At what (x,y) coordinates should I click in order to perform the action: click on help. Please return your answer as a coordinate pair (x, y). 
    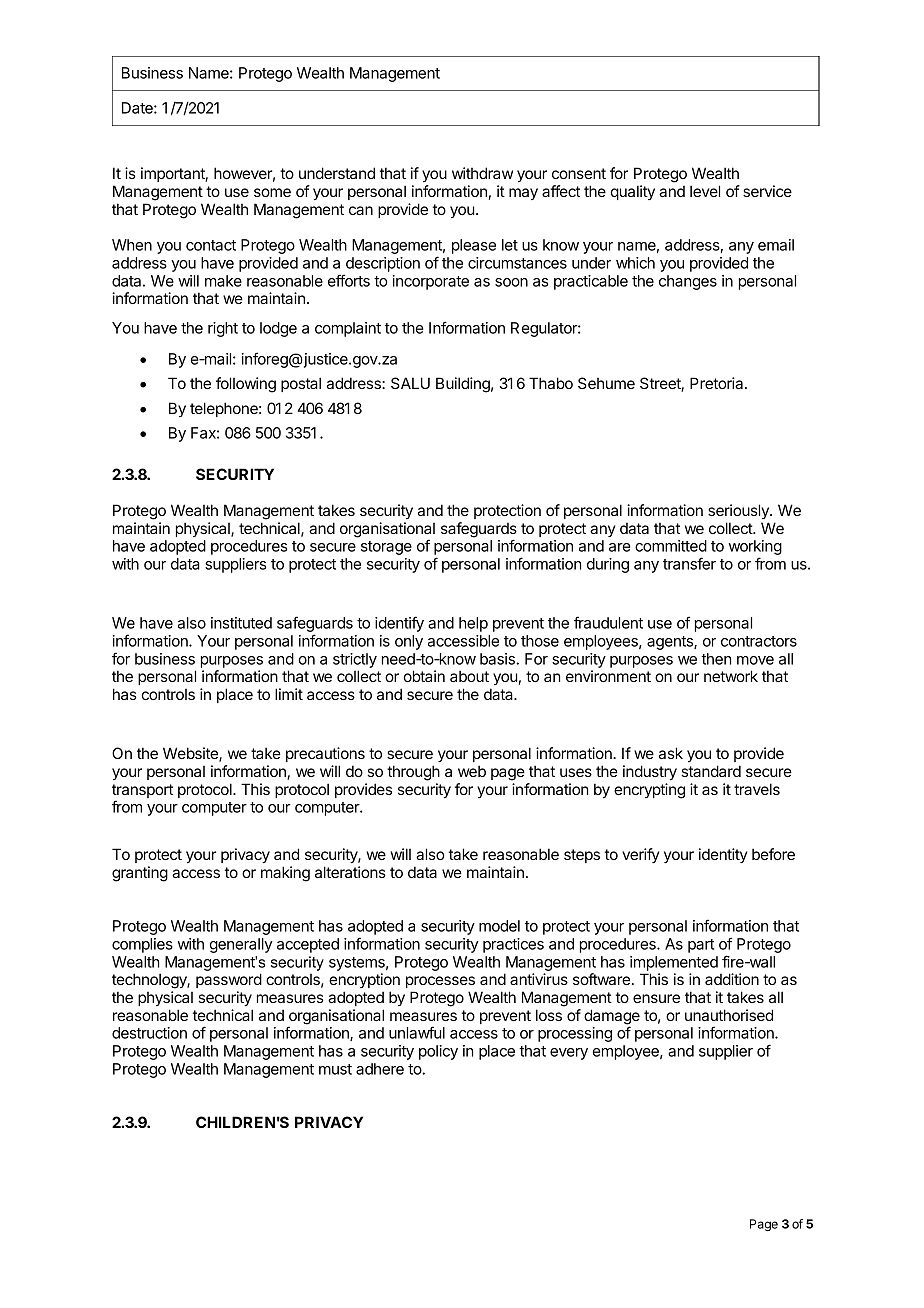
    Looking at the image, I should click on (473, 624).
